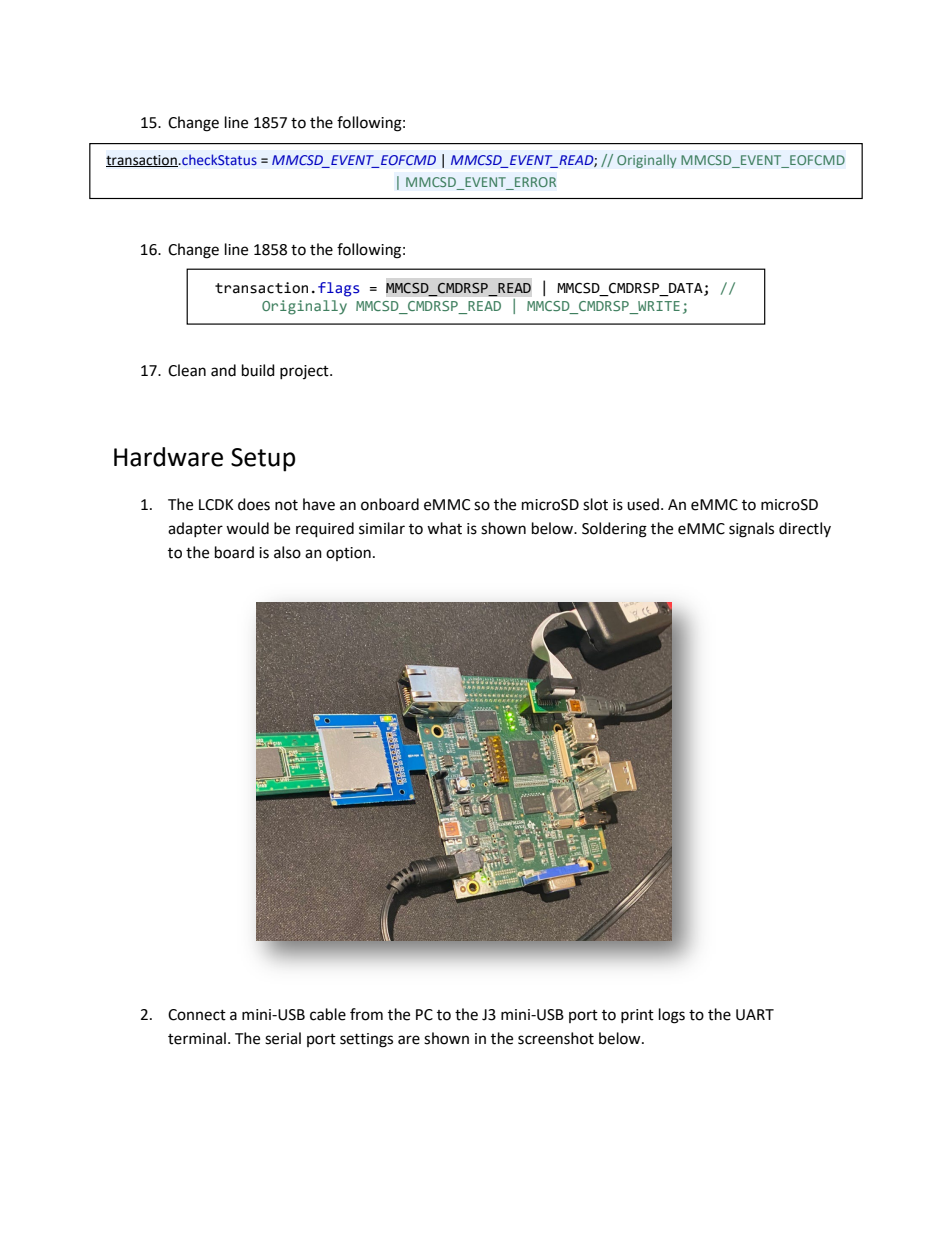 The image size is (952, 1233). I want to click on screenshot, so click(556, 1038).
